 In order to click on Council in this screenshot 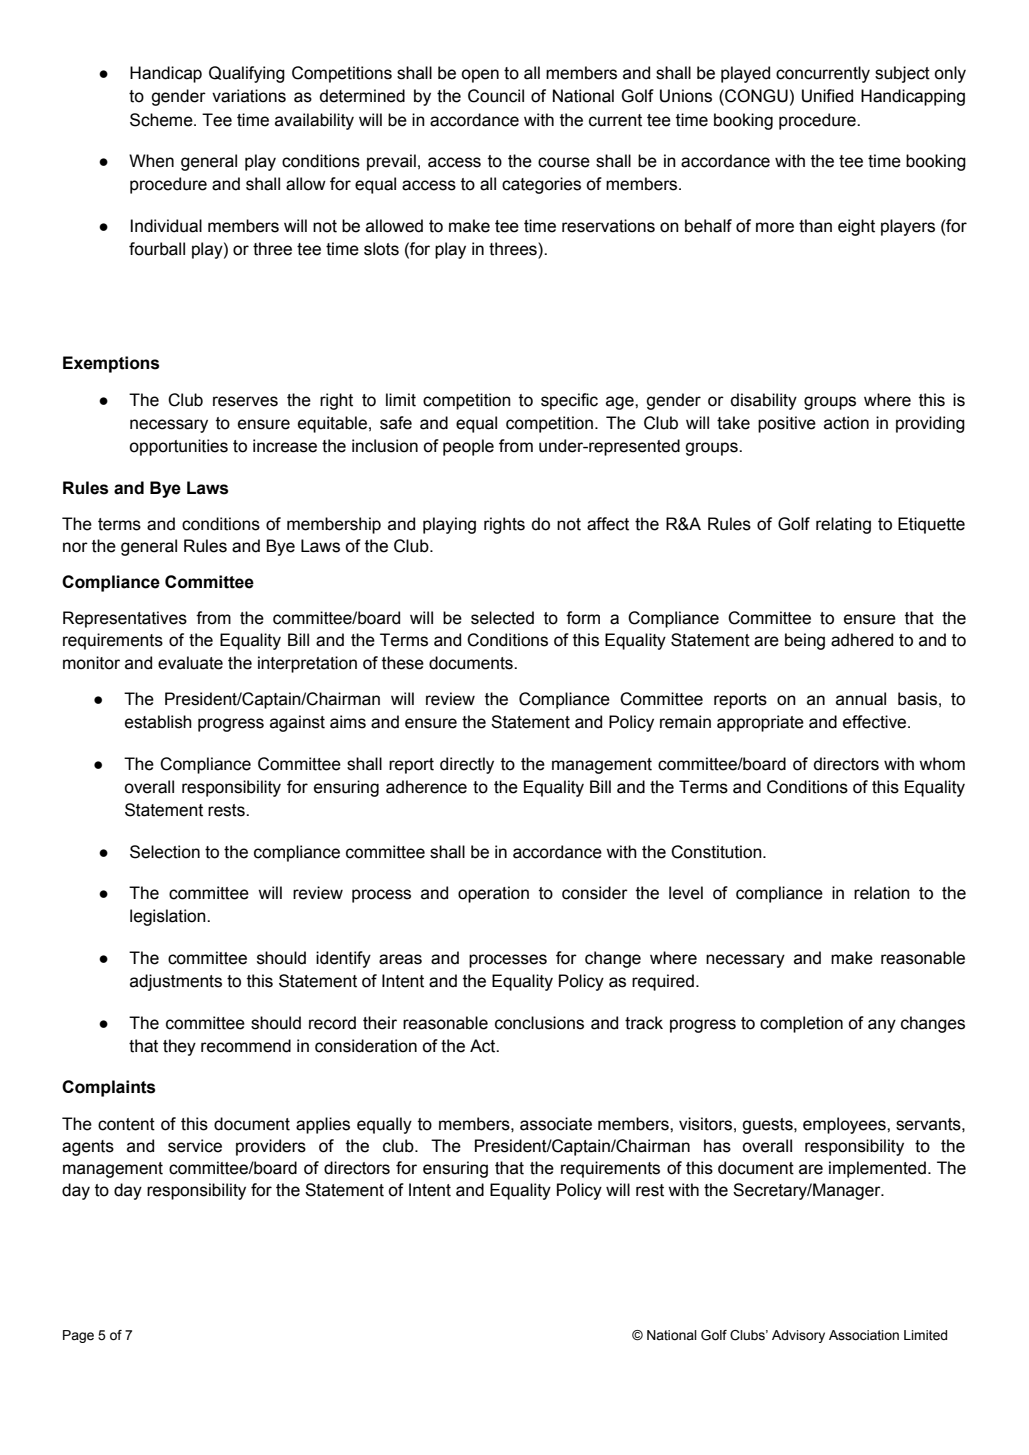, I will do `click(496, 96)`.
